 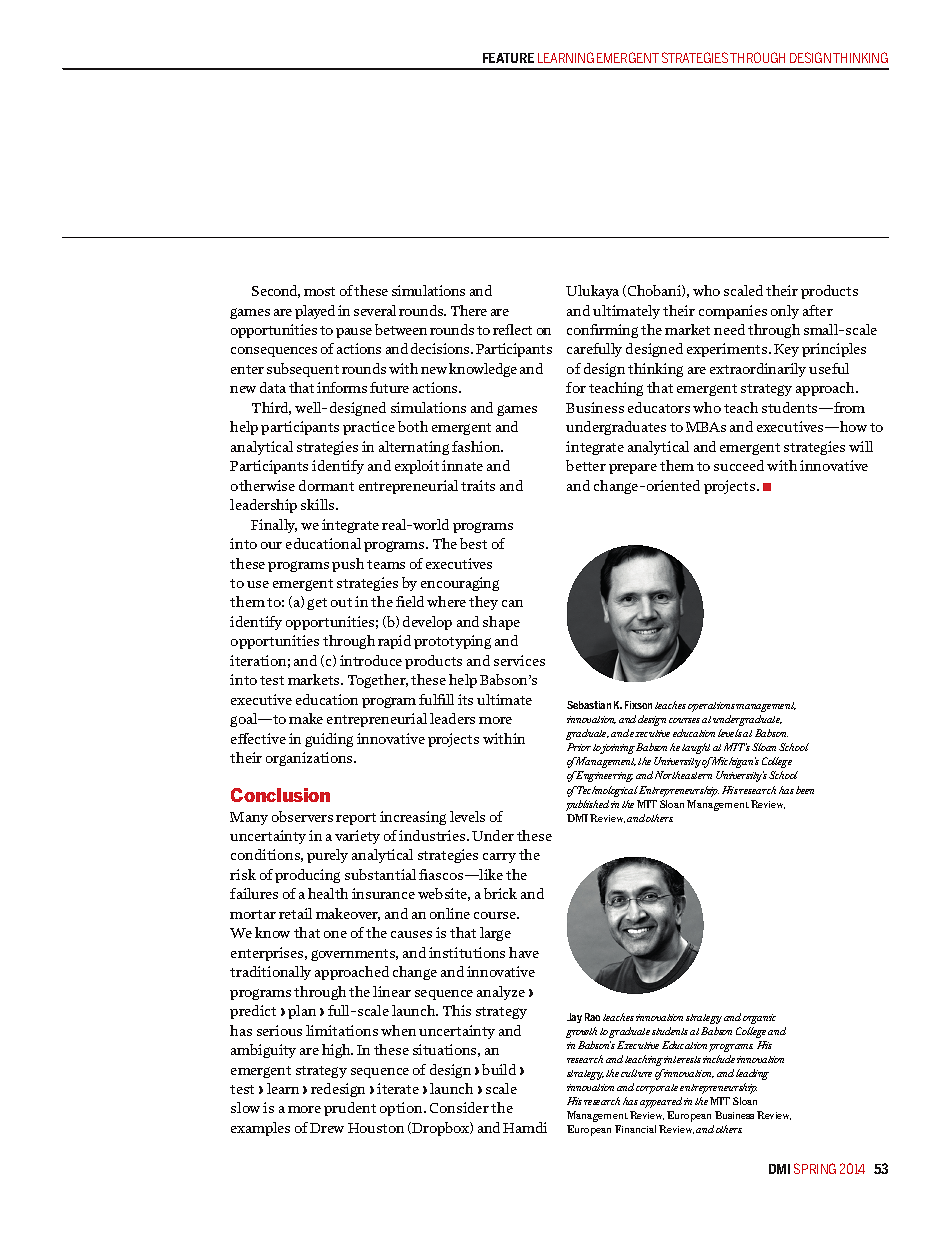 I want to click on operations, so click(x=712, y=707).
